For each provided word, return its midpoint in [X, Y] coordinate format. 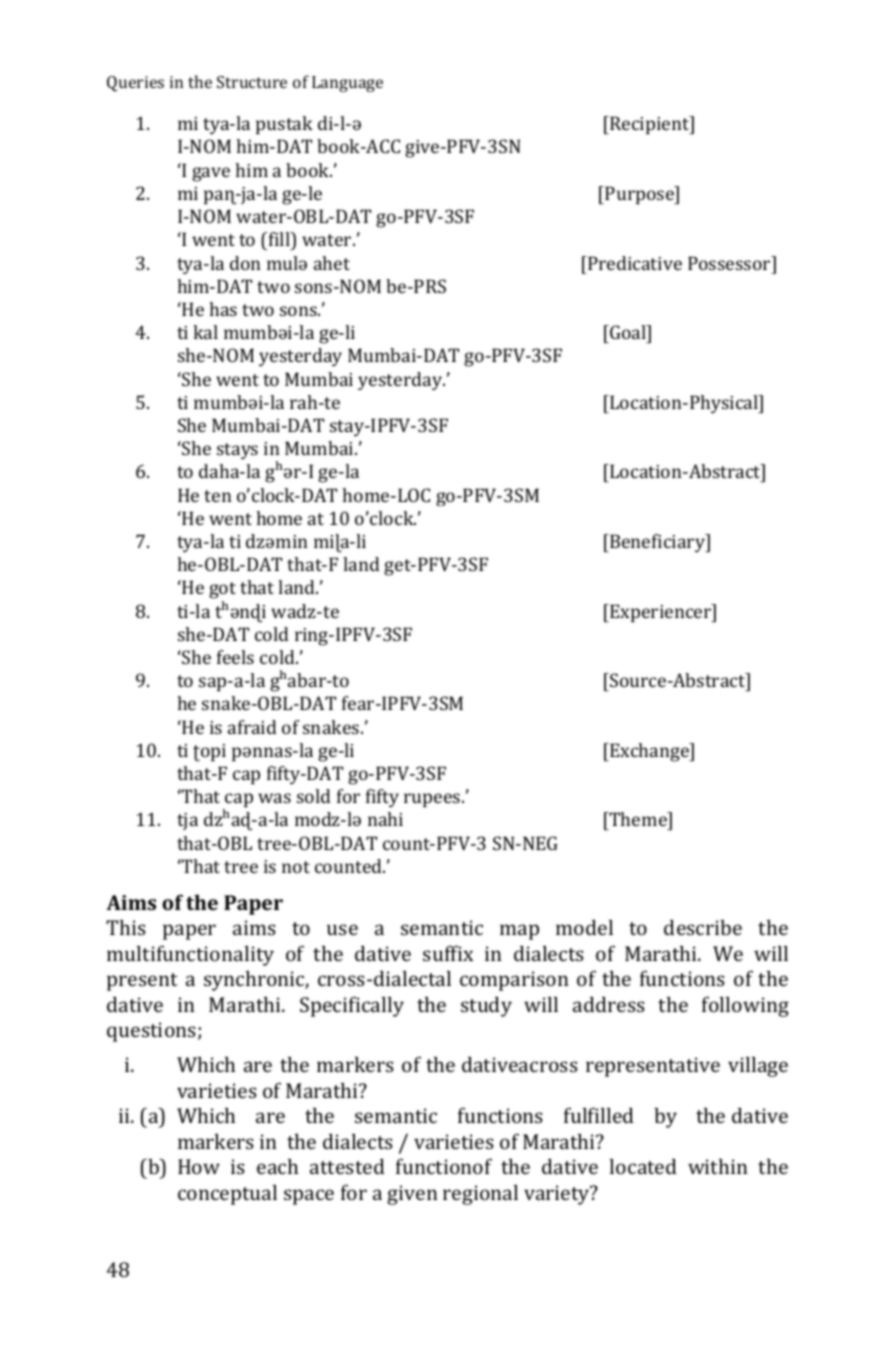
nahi [385, 819]
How [199, 1166]
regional [480, 1195]
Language [347, 84]
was [274, 798]
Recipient [650, 125]
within [718, 1166]
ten [218, 496]
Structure [252, 82]
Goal [628, 332]
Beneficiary [658, 543]
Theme [638, 821]
